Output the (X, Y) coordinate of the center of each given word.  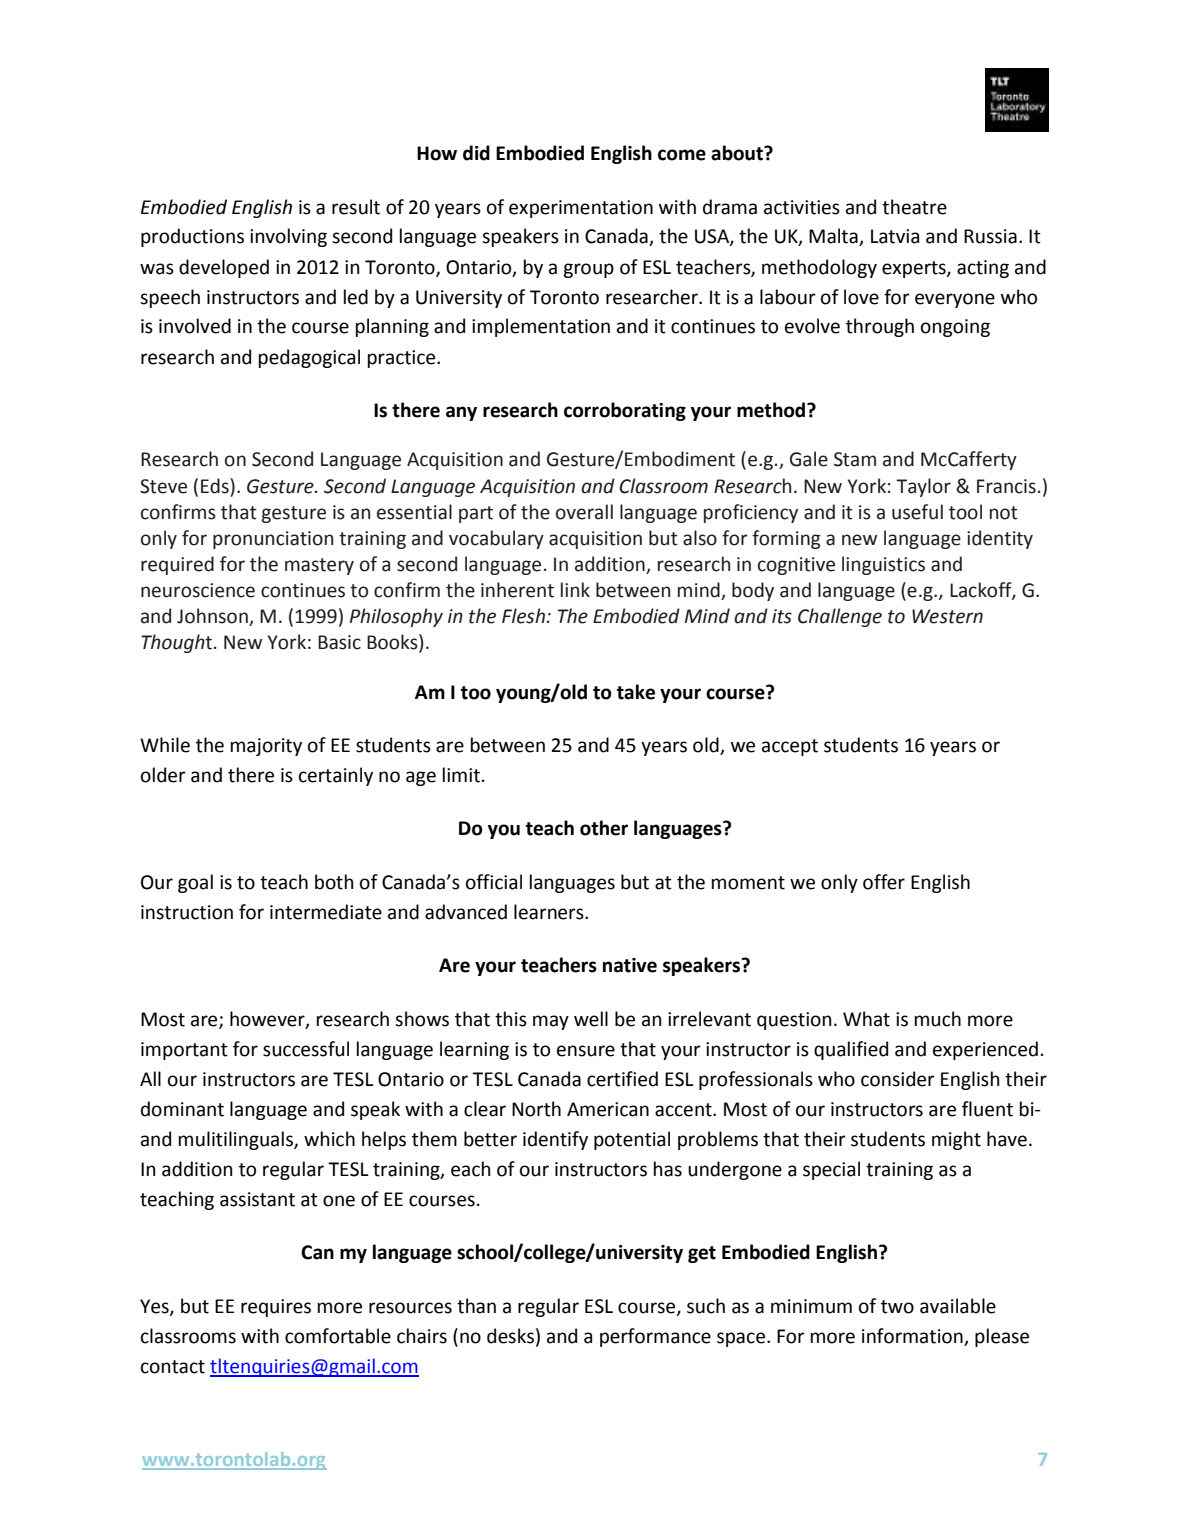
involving (288, 237)
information (912, 1336)
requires (276, 1308)
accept (790, 747)
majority (266, 747)
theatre (914, 207)
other (604, 828)
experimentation (581, 209)
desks (510, 1336)
